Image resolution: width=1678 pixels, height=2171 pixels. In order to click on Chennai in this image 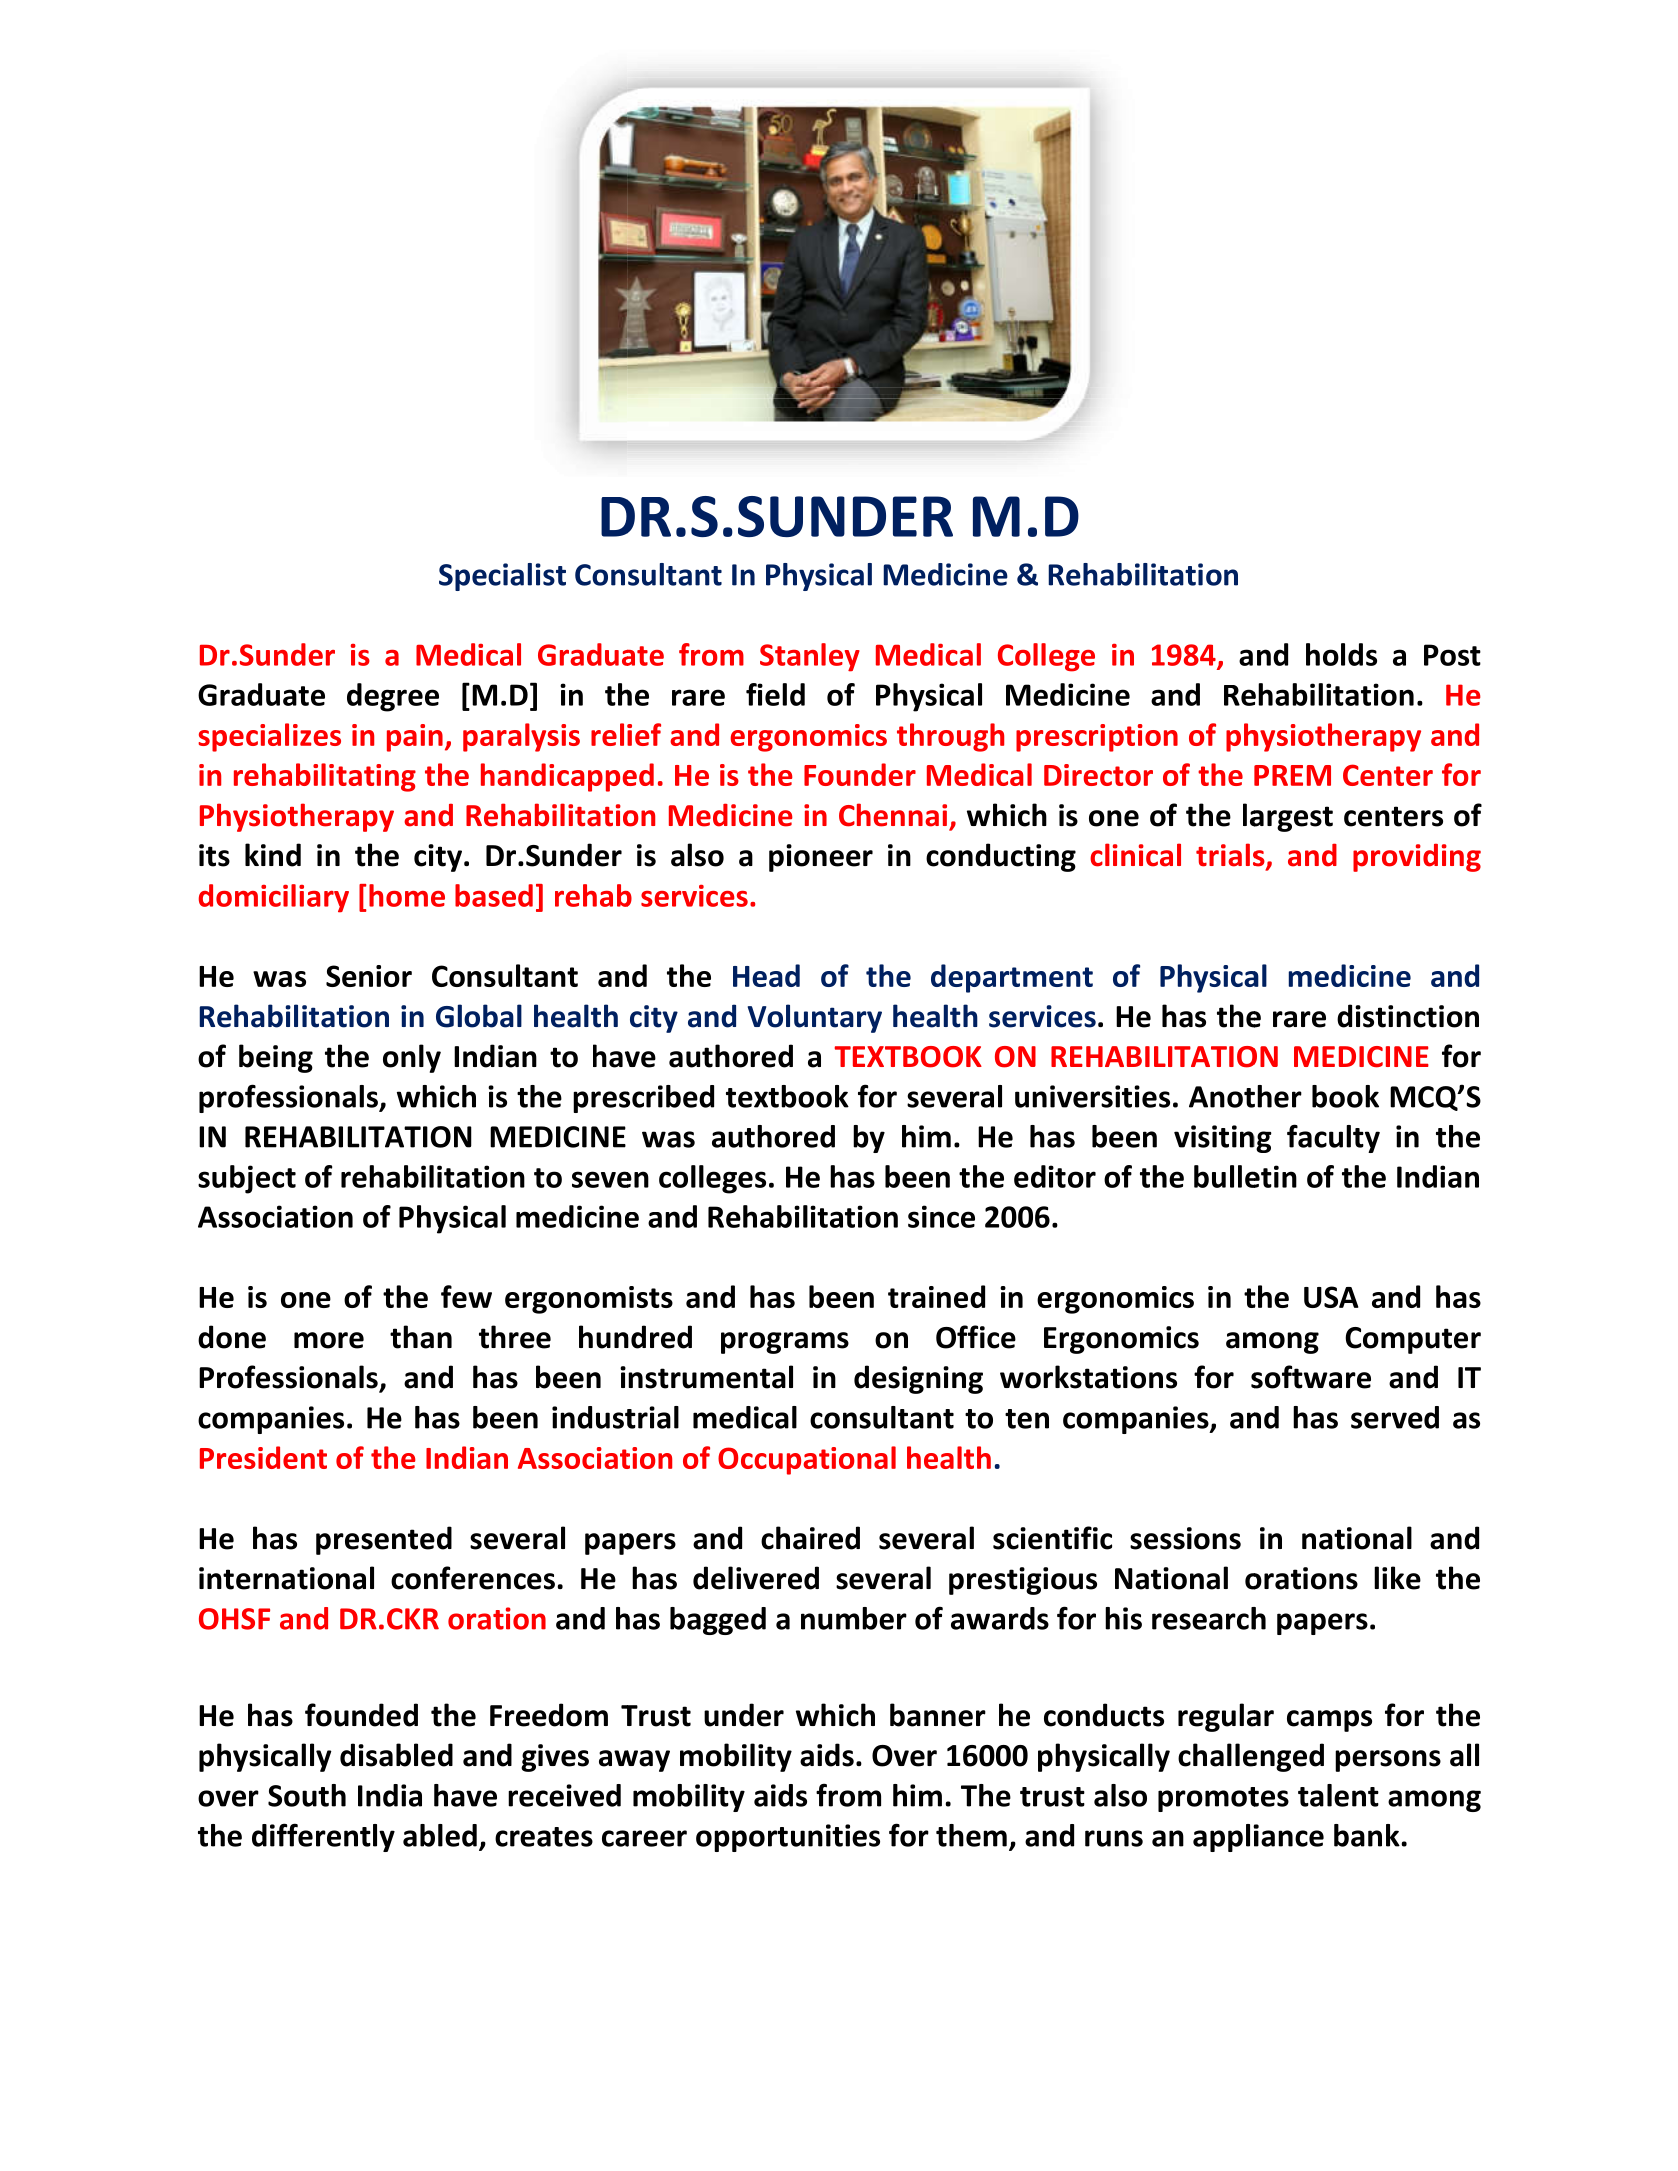, I will do `click(893, 815)`.
